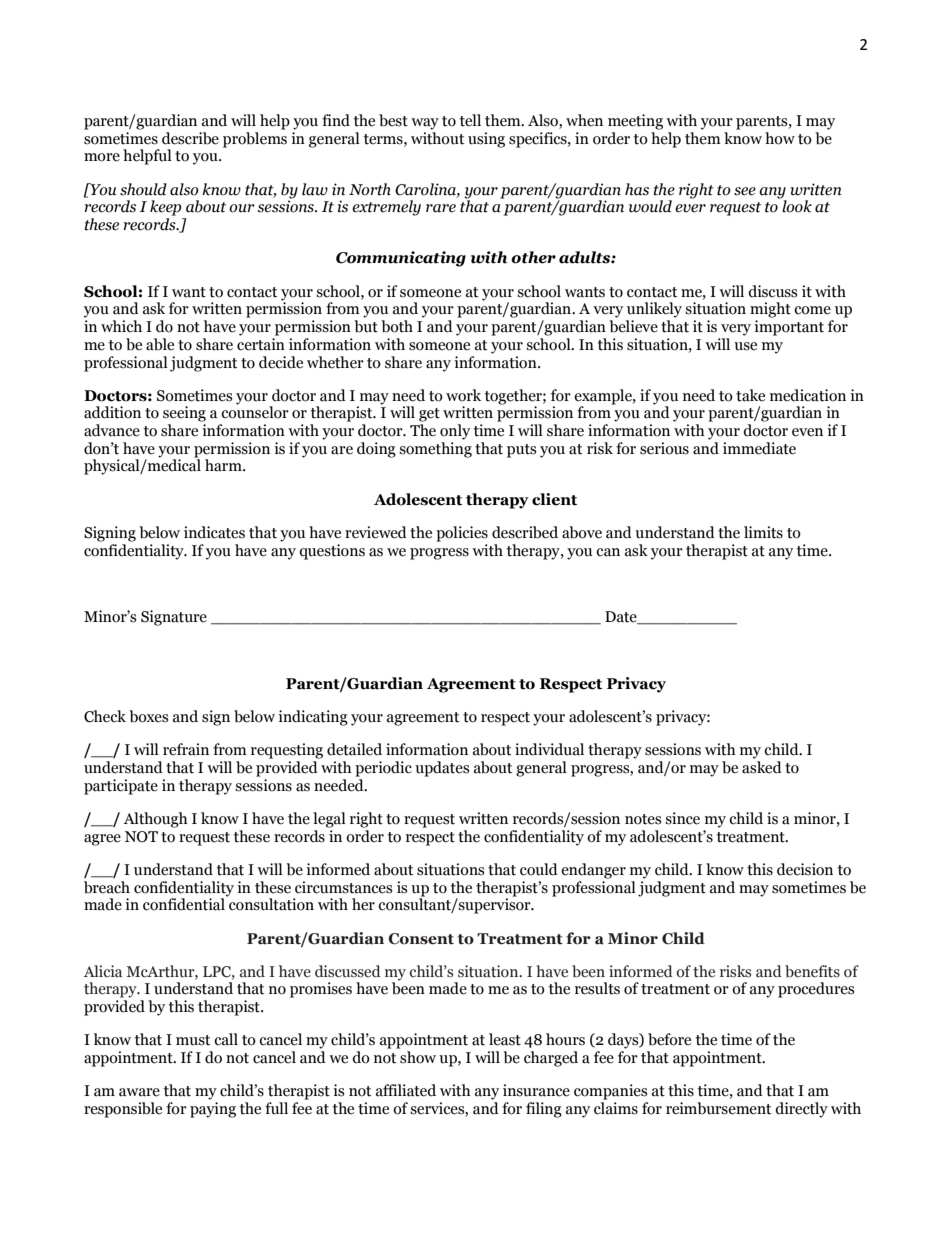  What do you see at coordinates (763, 532) in the screenshot?
I see `limits` at bounding box center [763, 532].
